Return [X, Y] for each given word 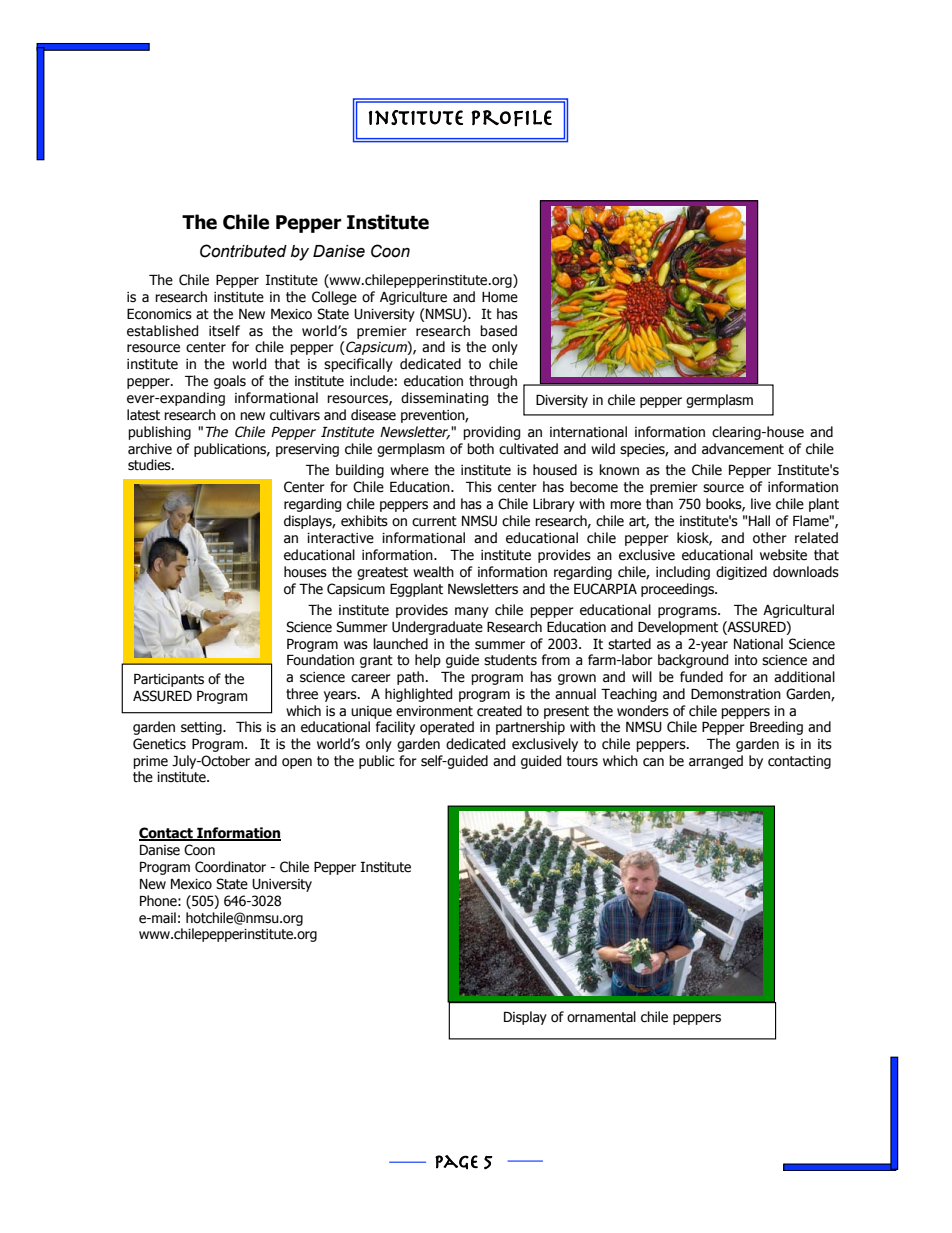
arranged [716, 762]
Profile [511, 118]
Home [500, 297]
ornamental [601, 1017]
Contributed [243, 251]
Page [456, 1162]
